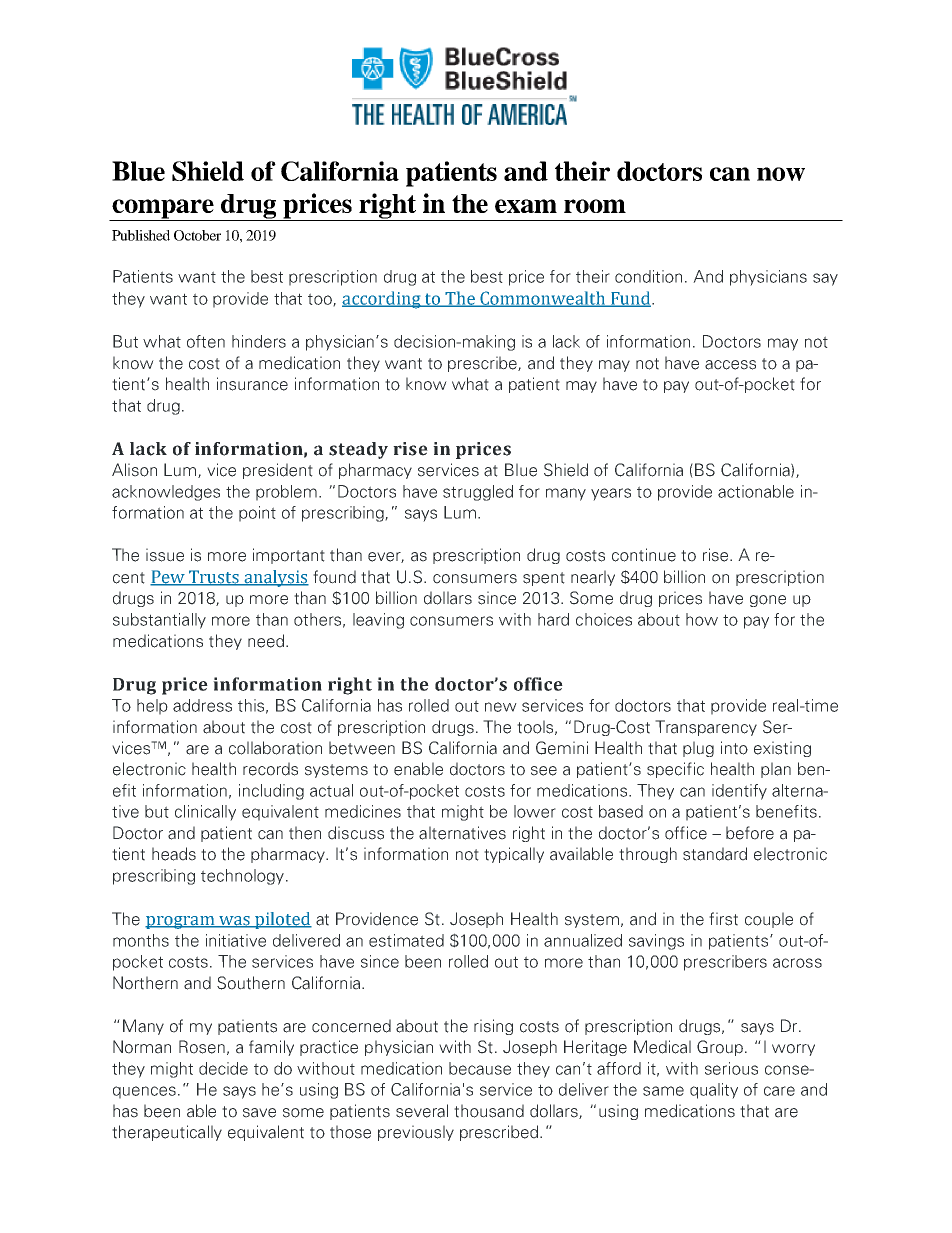  Describe the element at coordinates (257, 514) in the screenshot. I see `point` at that location.
